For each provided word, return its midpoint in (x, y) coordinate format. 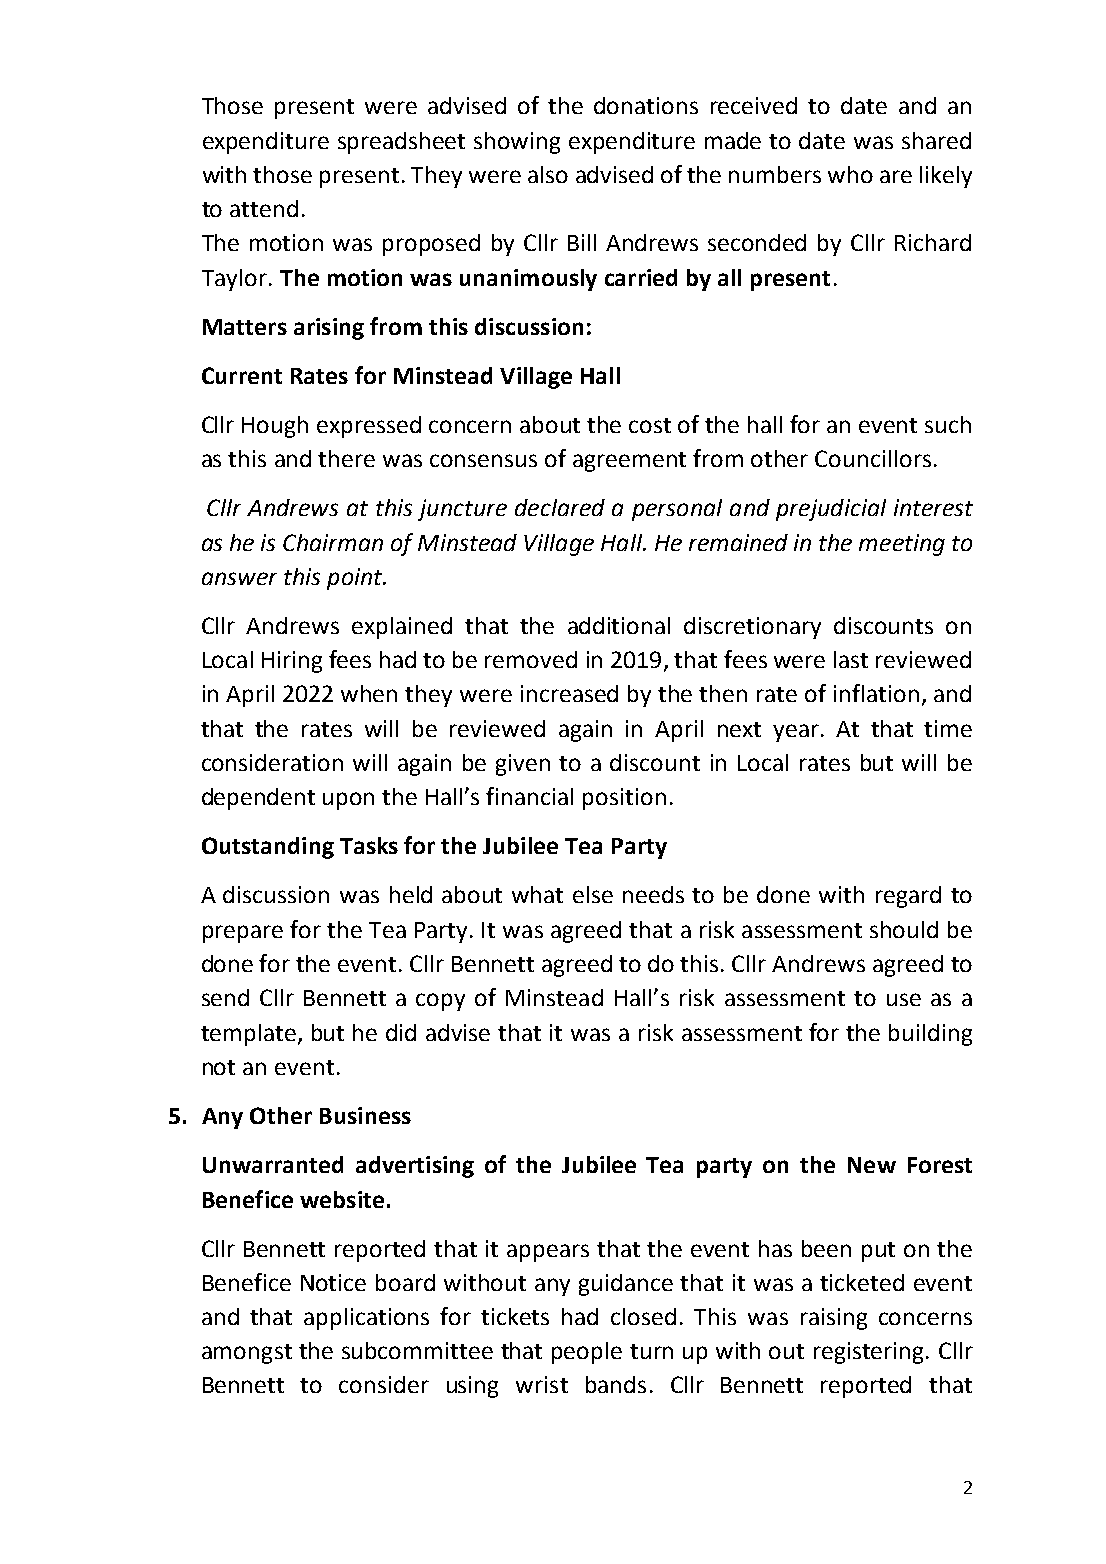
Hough (275, 427)
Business (365, 1115)
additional (619, 625)
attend (264, 208)
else (593, 894)
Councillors (873, 458)
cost (650, 425)
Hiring (292, 662)
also (548, 174)
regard (908, 897)
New (872, 1165)
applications (366, 1319)
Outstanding (268, 848)
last (851, 659)
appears (548, 1253)
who (850, 174)
